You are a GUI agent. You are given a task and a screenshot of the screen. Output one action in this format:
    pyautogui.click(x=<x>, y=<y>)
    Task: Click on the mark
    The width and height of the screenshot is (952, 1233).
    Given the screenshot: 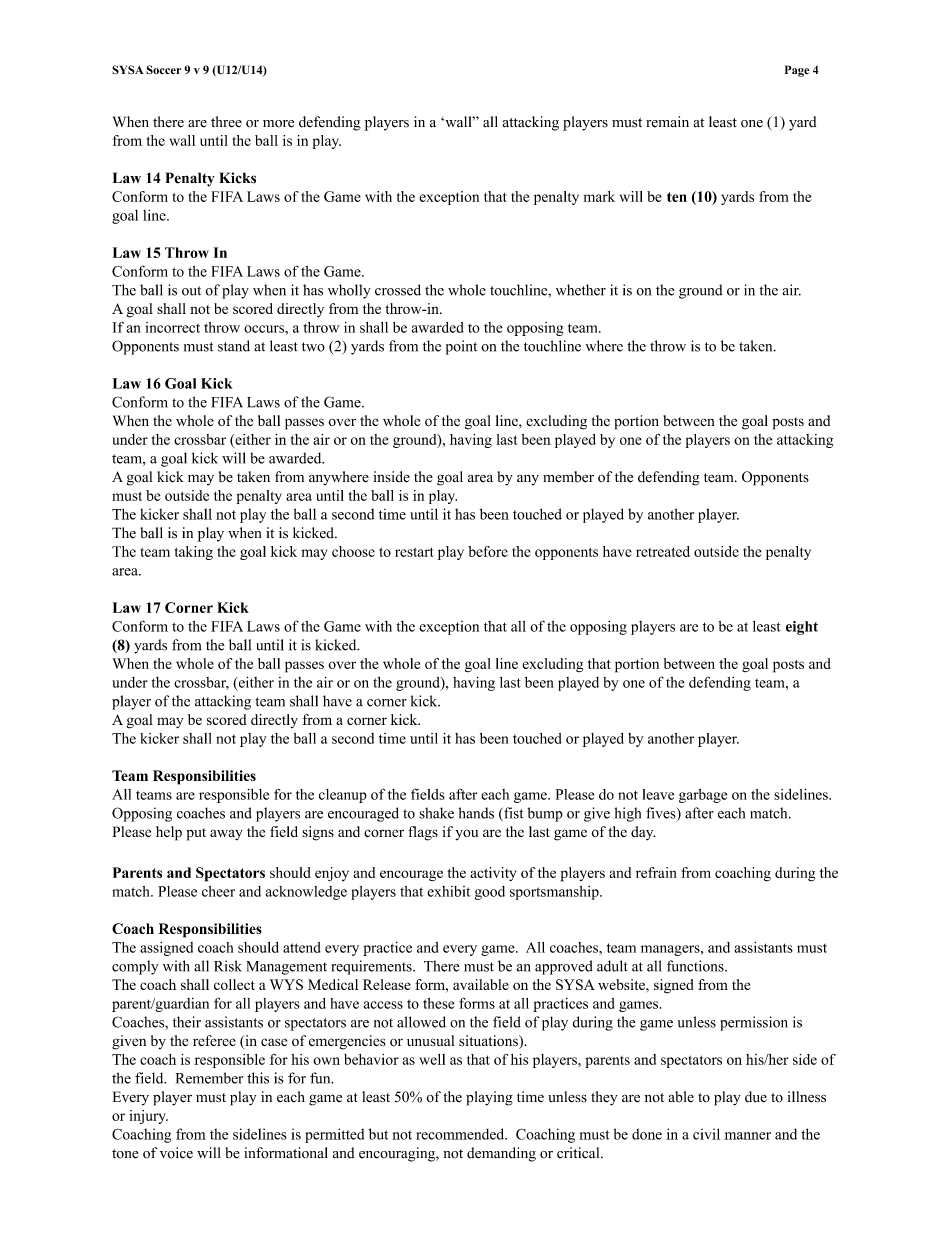 What is the action you would take?
    pyautogui.click(x=599, y=196)
